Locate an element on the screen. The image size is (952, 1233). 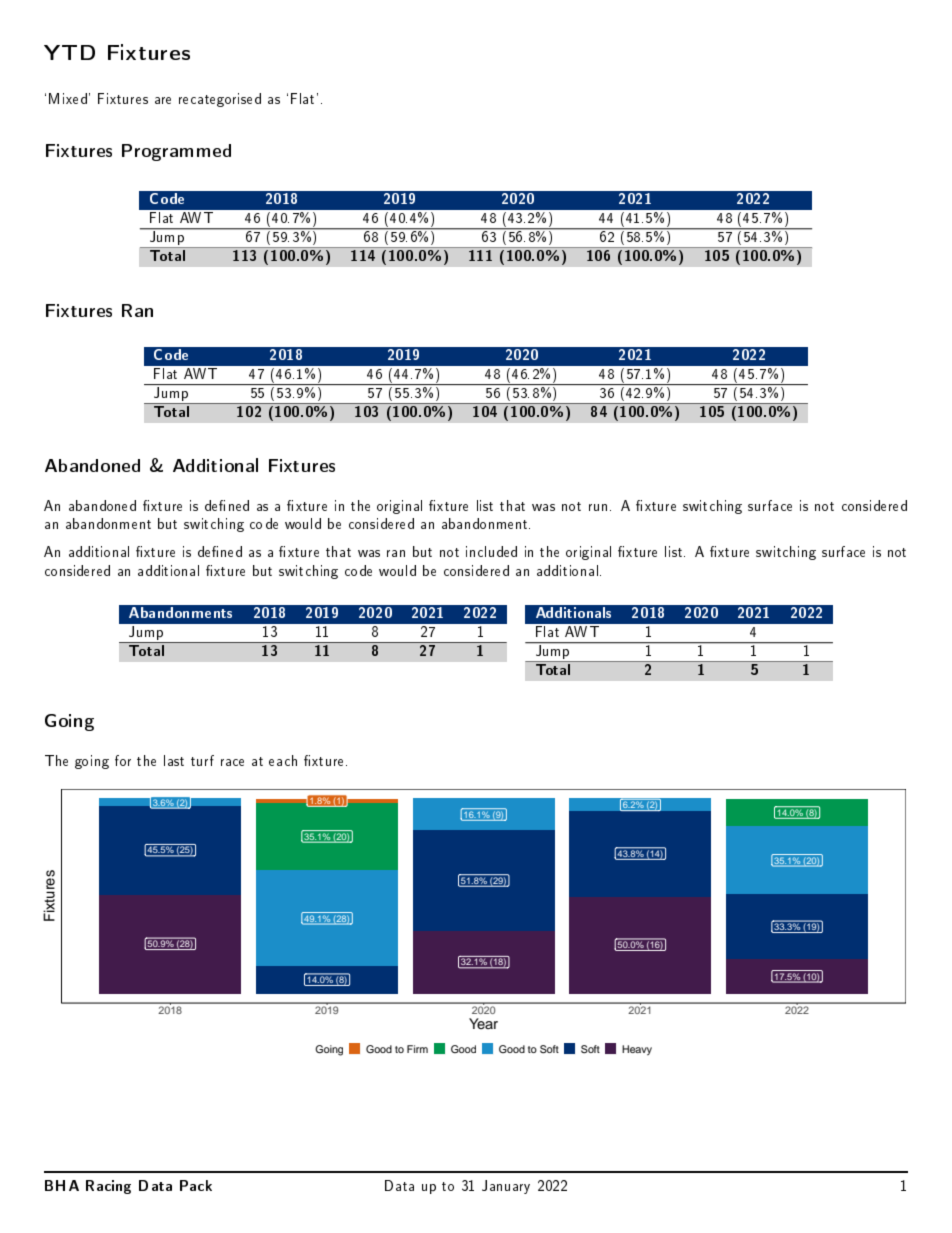
run is located at coordinates (598, 507).
